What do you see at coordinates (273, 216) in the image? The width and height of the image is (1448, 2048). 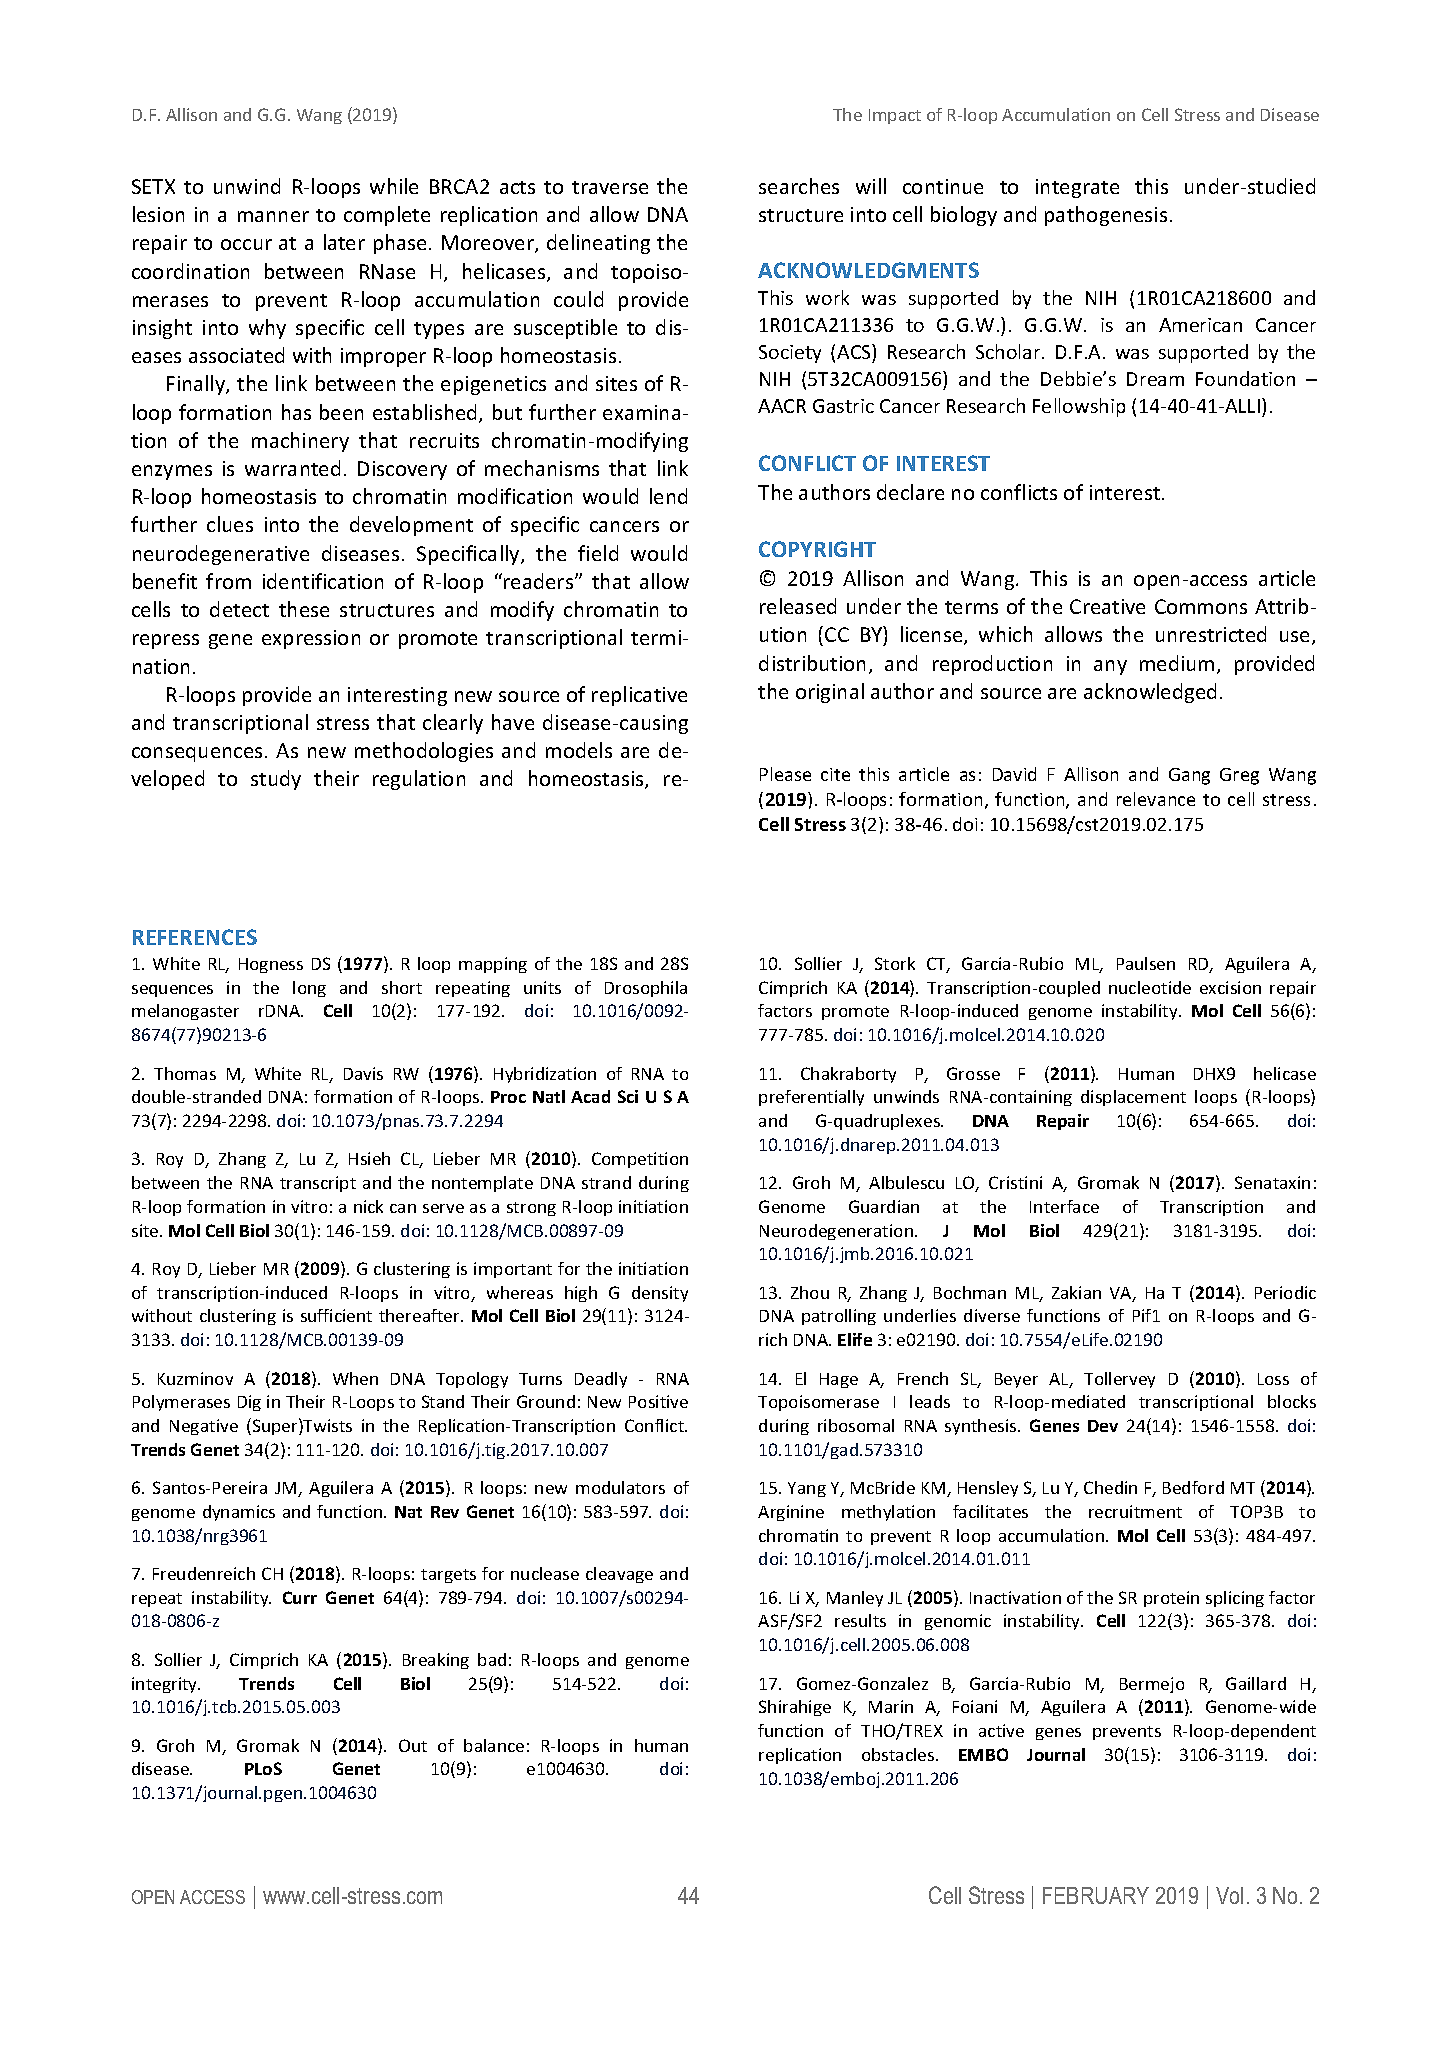 I see `manner` at bounding box center [273, 216].
